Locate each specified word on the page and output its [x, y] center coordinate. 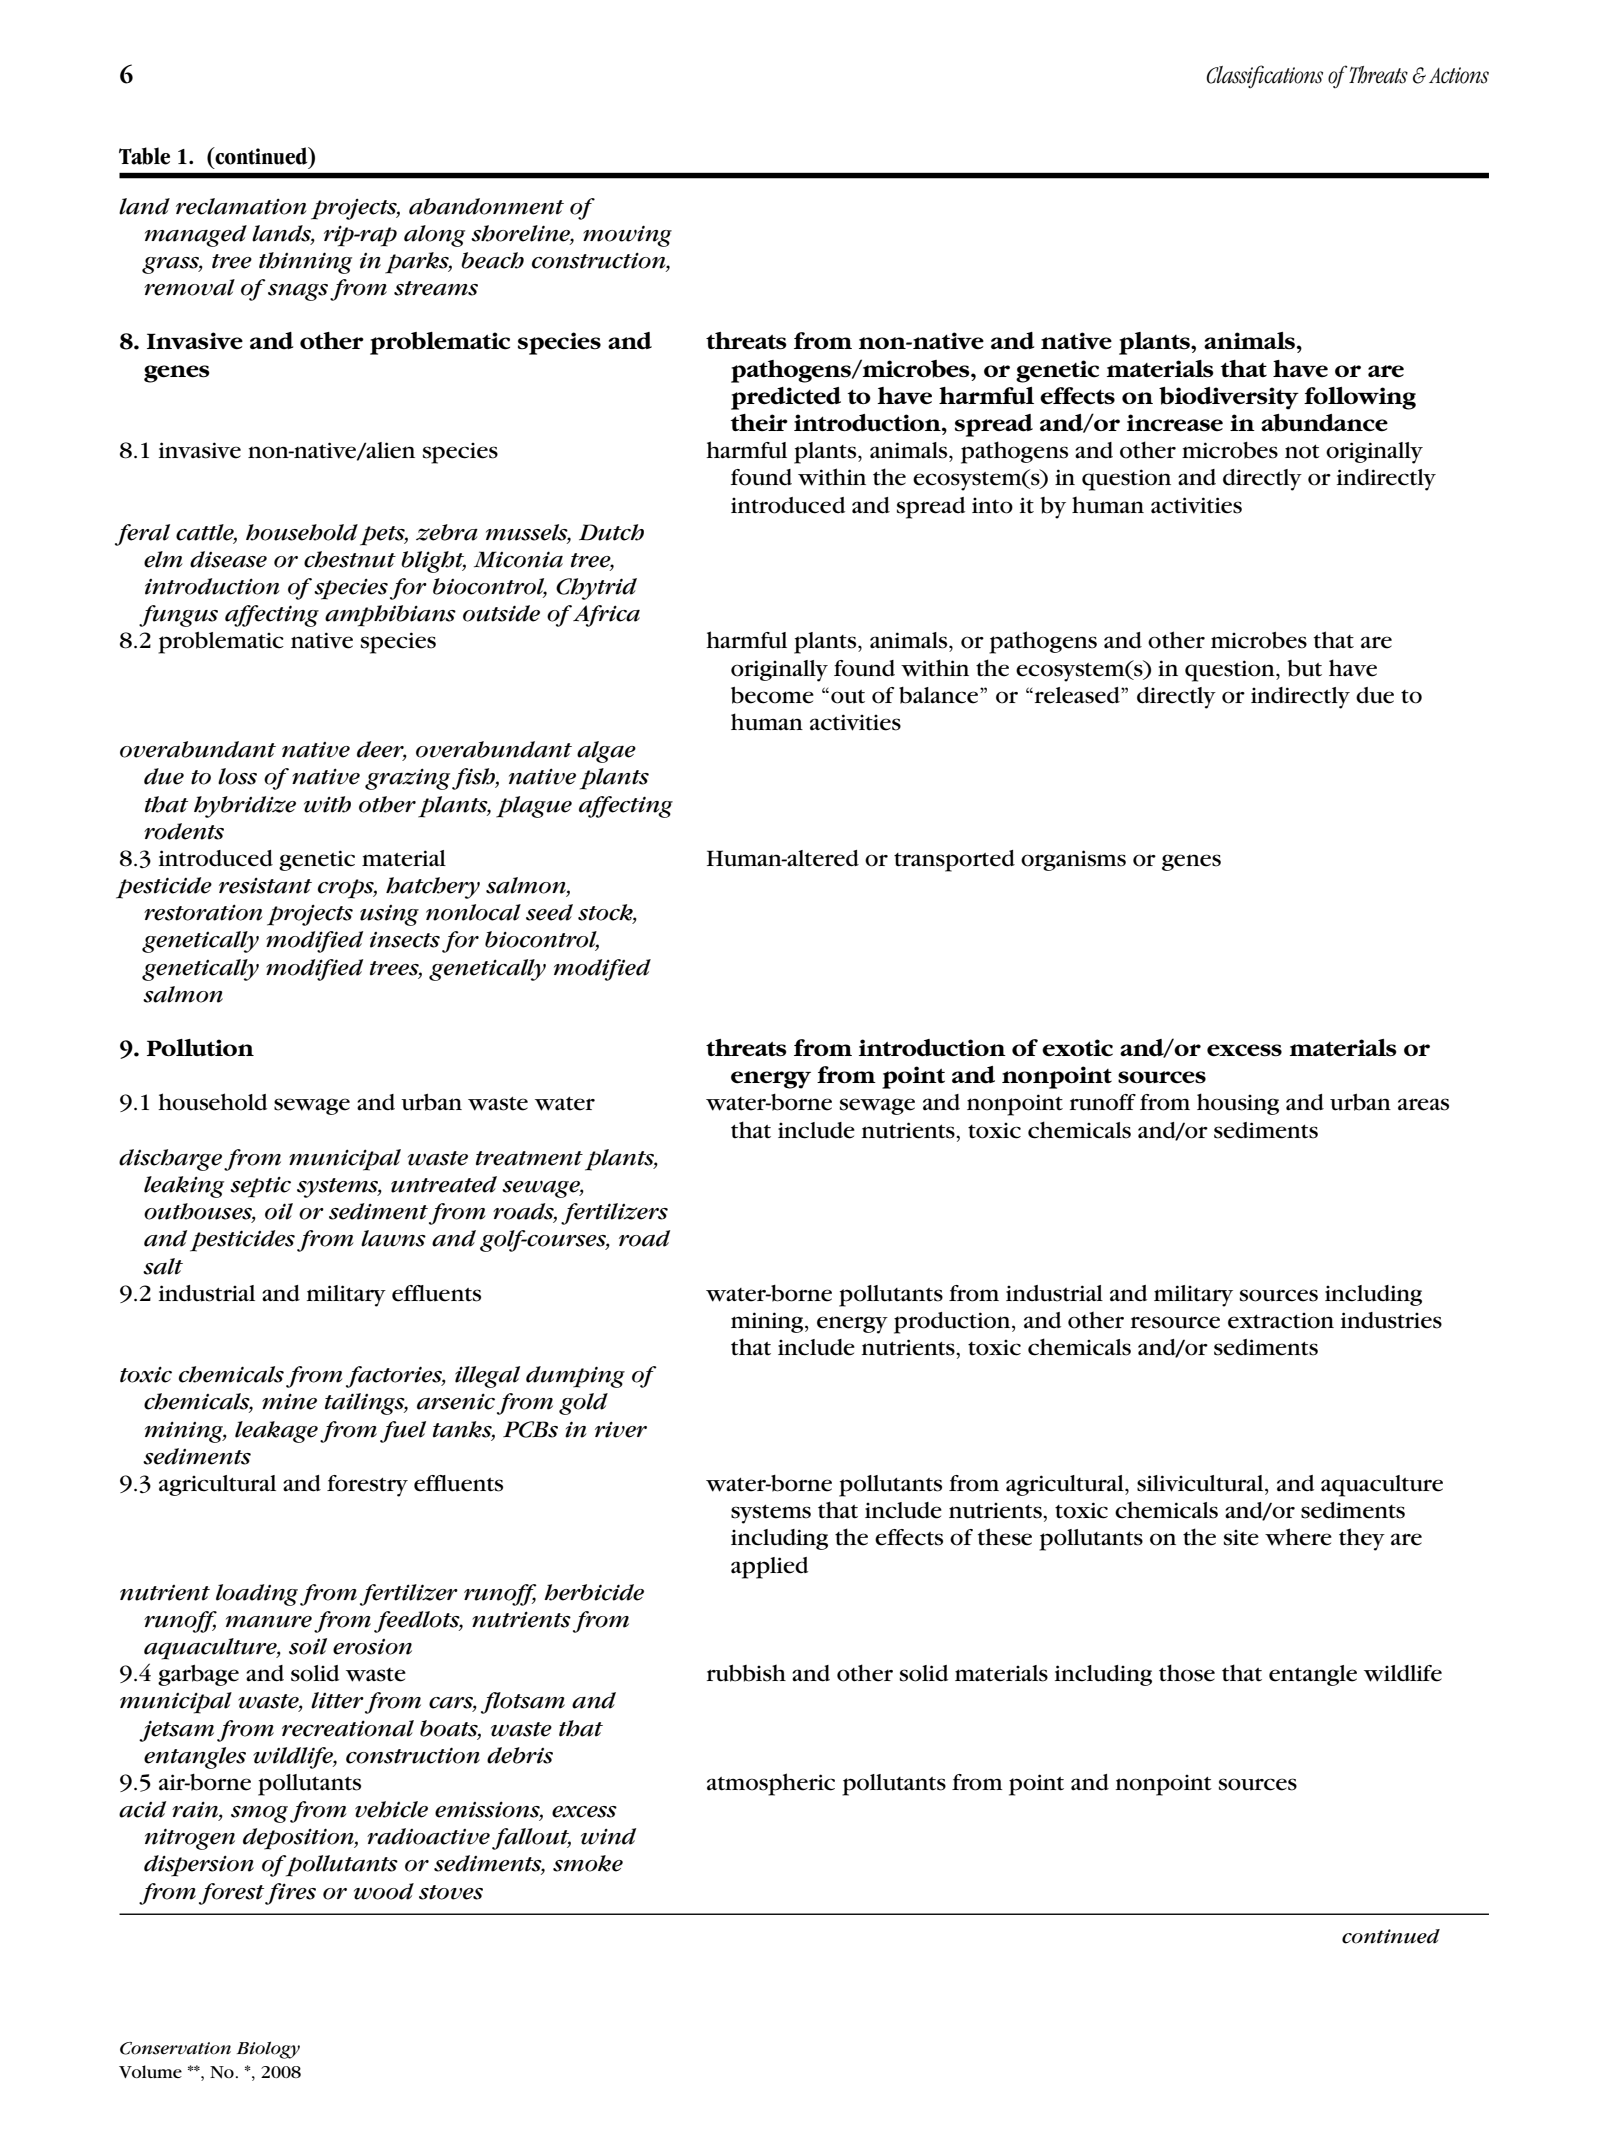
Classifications [1264, 76]
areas [1423, 1104]
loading [258, 1595]
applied [769, 1568]
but [1305, 668]
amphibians [390, 616]
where [1298, 1537]
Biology [268, 2050]
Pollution [200, 1047]
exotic [1077, 1048]
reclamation [241, 206]
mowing [627, 236]
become [772, 695]
